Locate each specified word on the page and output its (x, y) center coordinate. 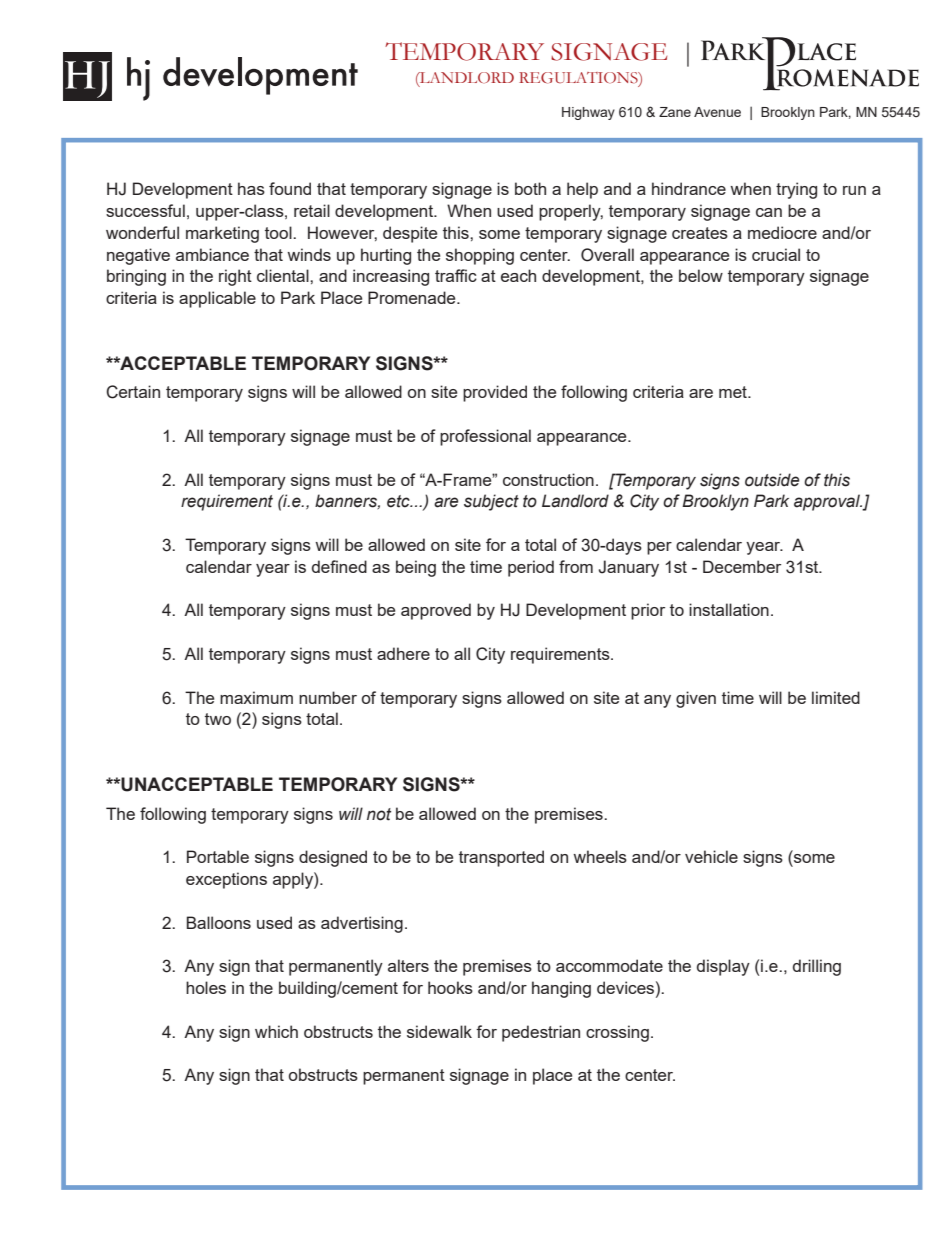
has (251, 188)
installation (729, 609)
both (530, 188)
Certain (133, 392)
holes (206, 987)
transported (501, 858)
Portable (218, 856)
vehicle (711, 856)
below (701, 275)
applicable (217, 299)
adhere (403, 653)
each (518, 275)
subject (491, 502)
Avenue (717, 112)
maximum (256, 697)
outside (772, 480)
